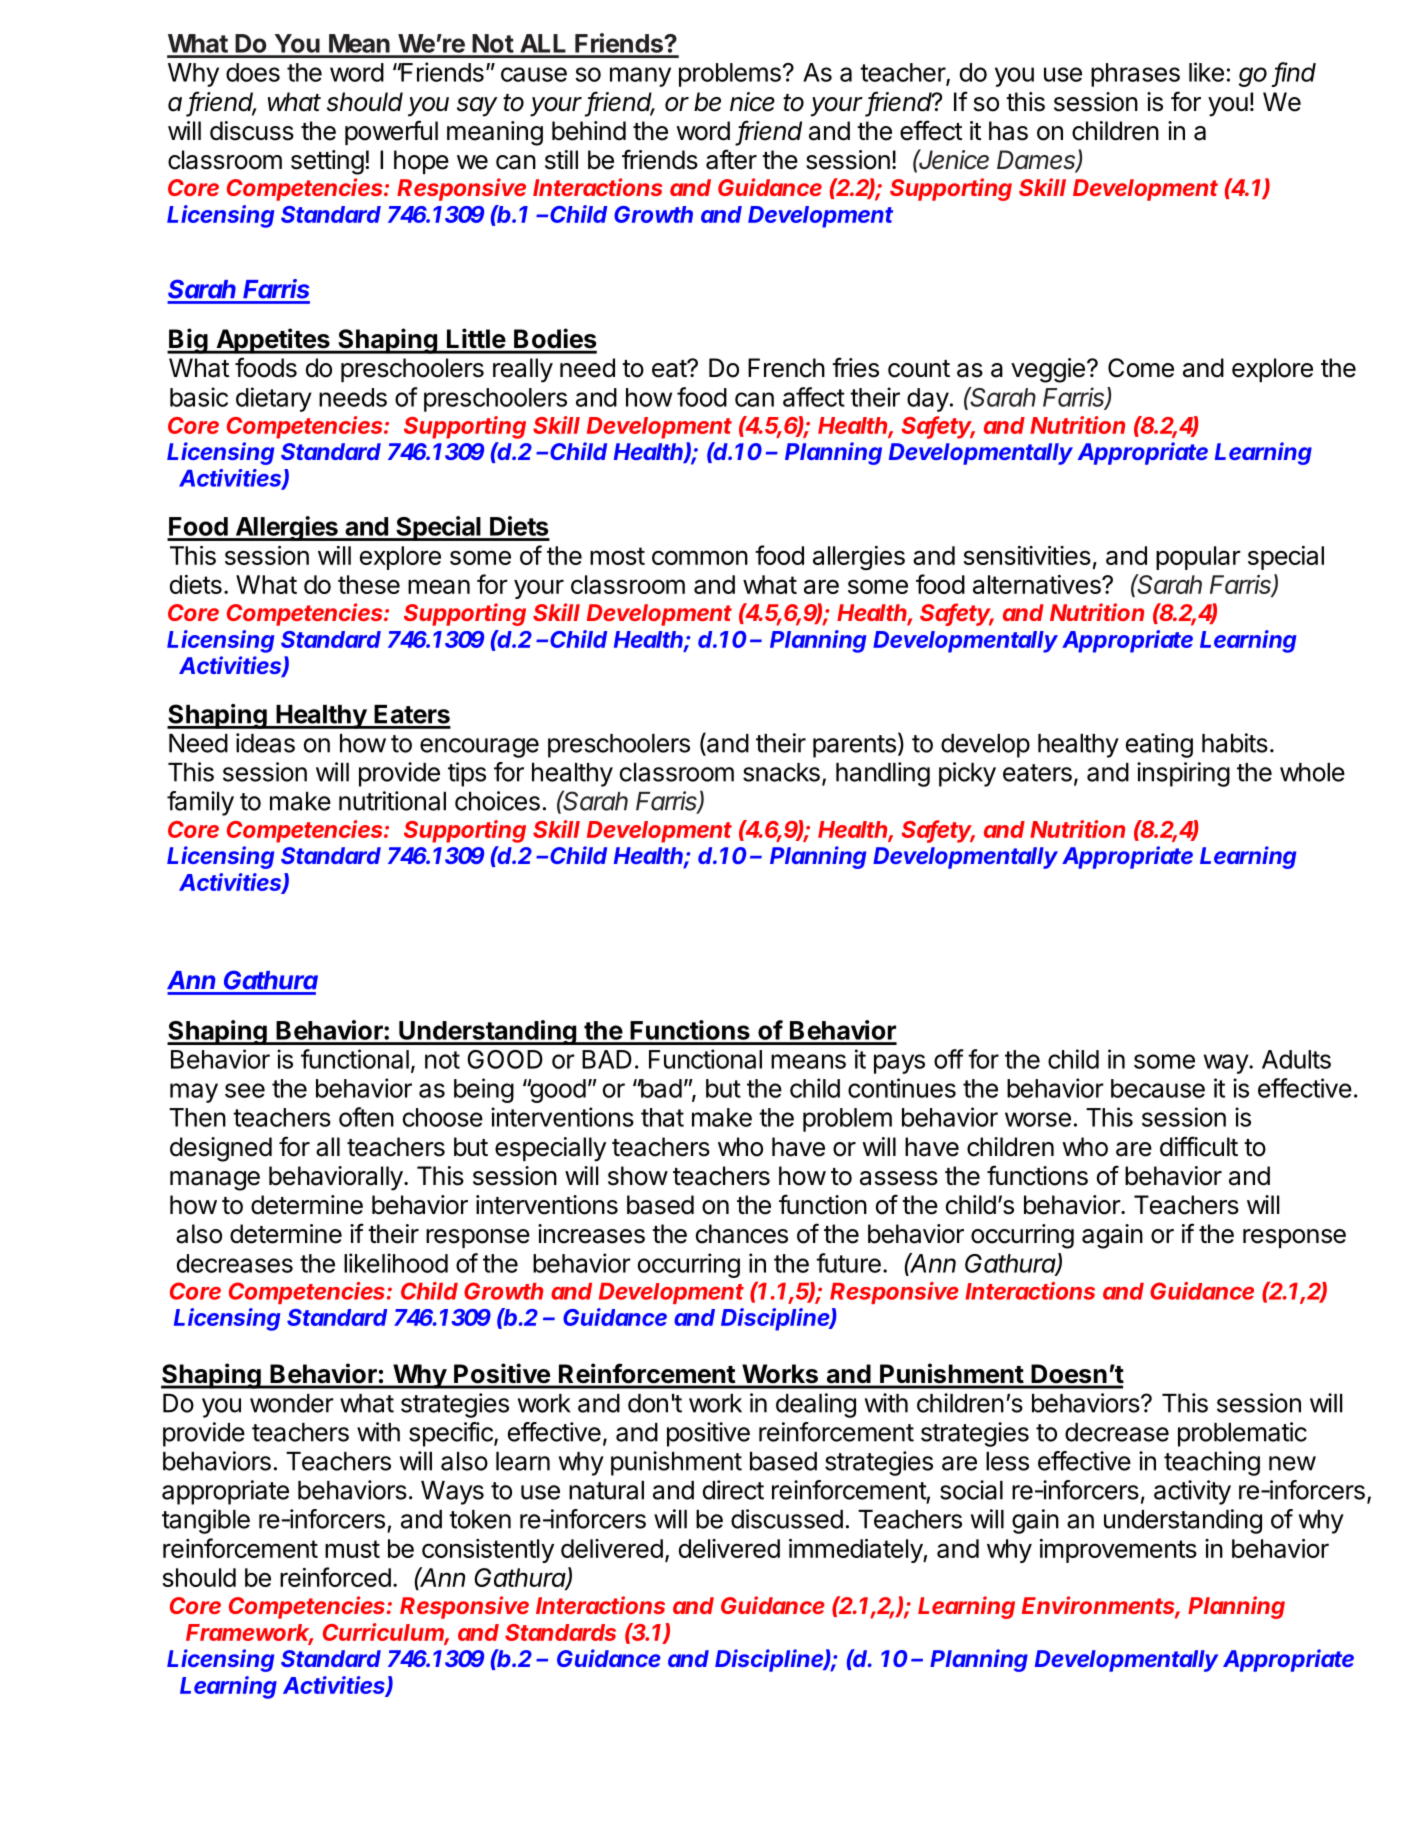 The height and width of the screenshot is (1823, 1409). Describe the element at coordinates (1199, 1146) in the screenshot. I see `difficult` at that location.
